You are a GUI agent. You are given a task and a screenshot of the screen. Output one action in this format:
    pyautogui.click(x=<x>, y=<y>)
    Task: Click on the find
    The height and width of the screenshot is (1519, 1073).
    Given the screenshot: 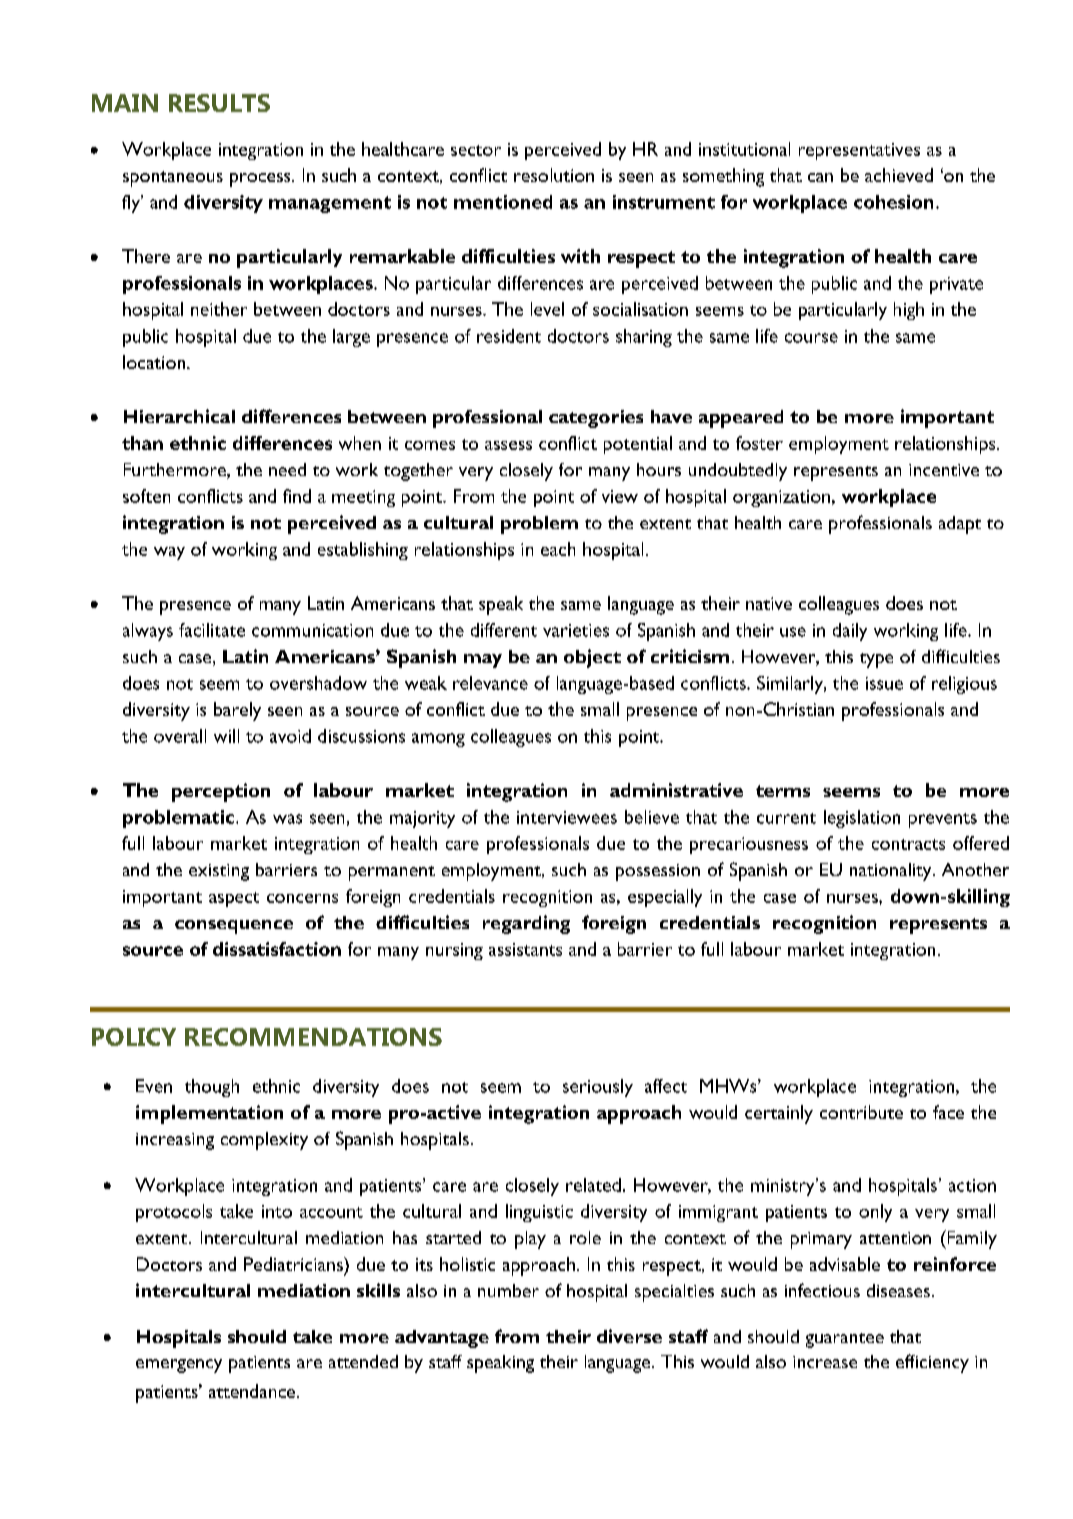 What is the action you would take?
    pyautogui.click(x=297, y=496)
